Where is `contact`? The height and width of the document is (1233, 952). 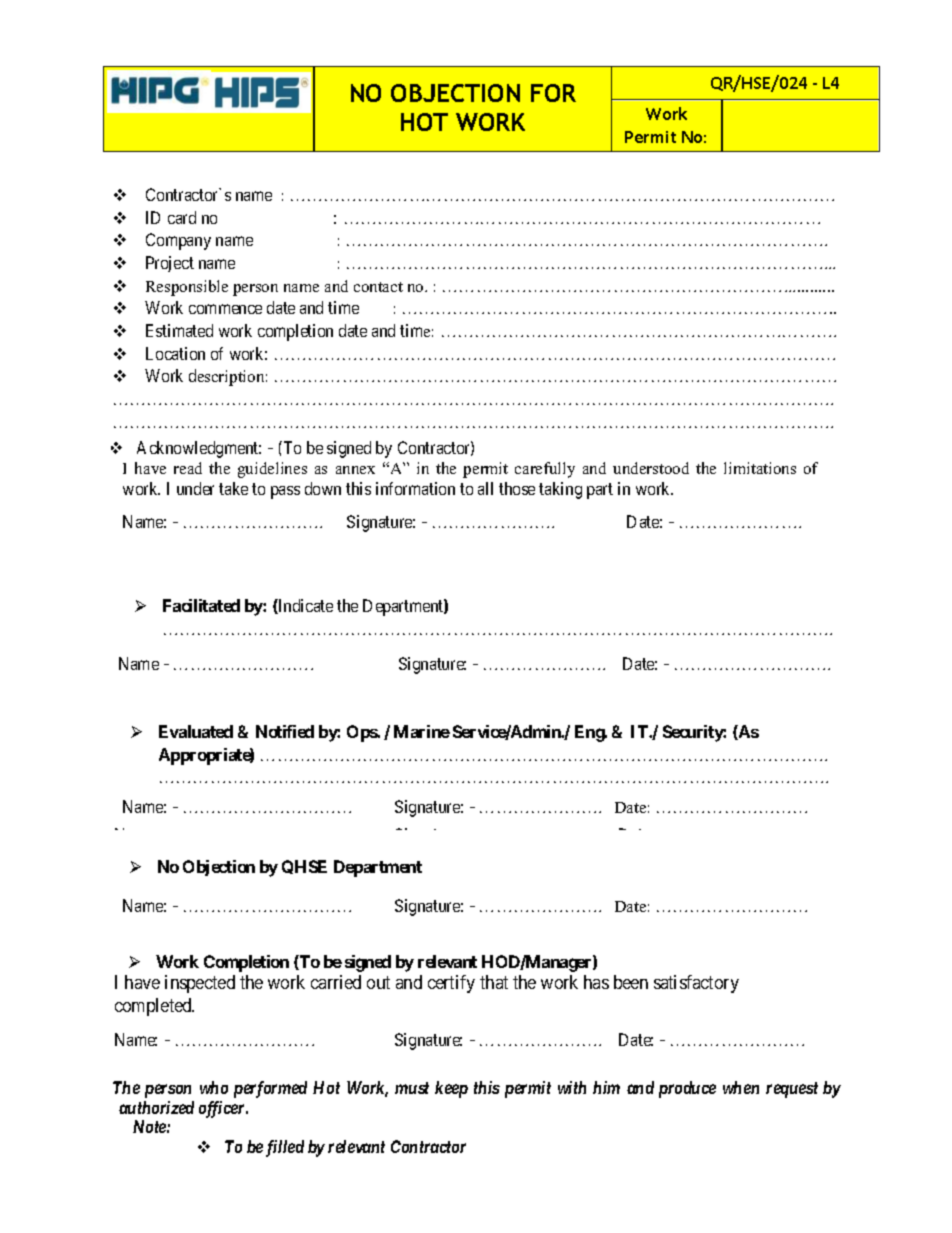 contact is located at coordinates (378, 287).
